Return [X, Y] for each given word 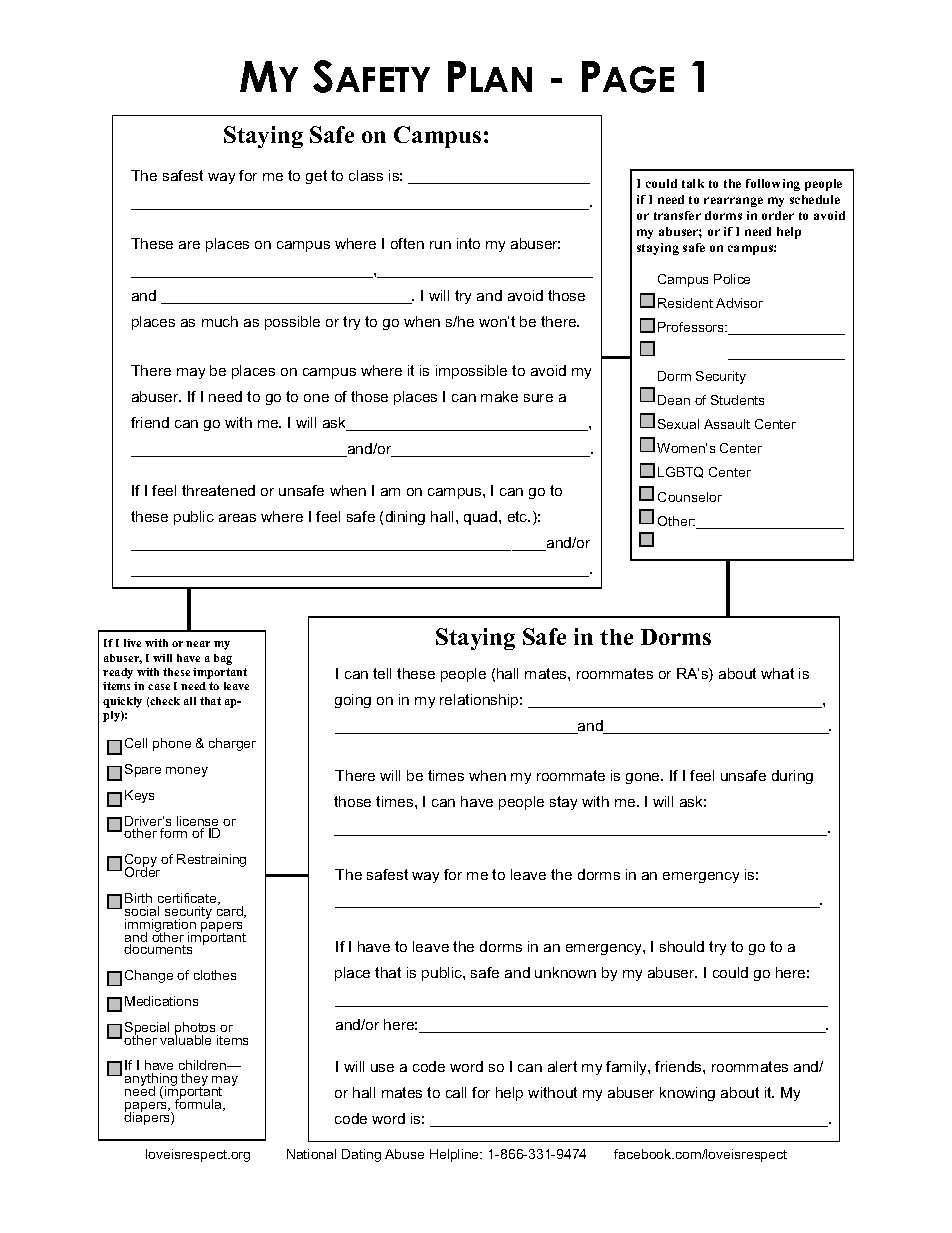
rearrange [733, 202]
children [204, 1067]
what [777, 673]
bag [223, 659]
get [316, 177]
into [468, 243]
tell [382, 673]
